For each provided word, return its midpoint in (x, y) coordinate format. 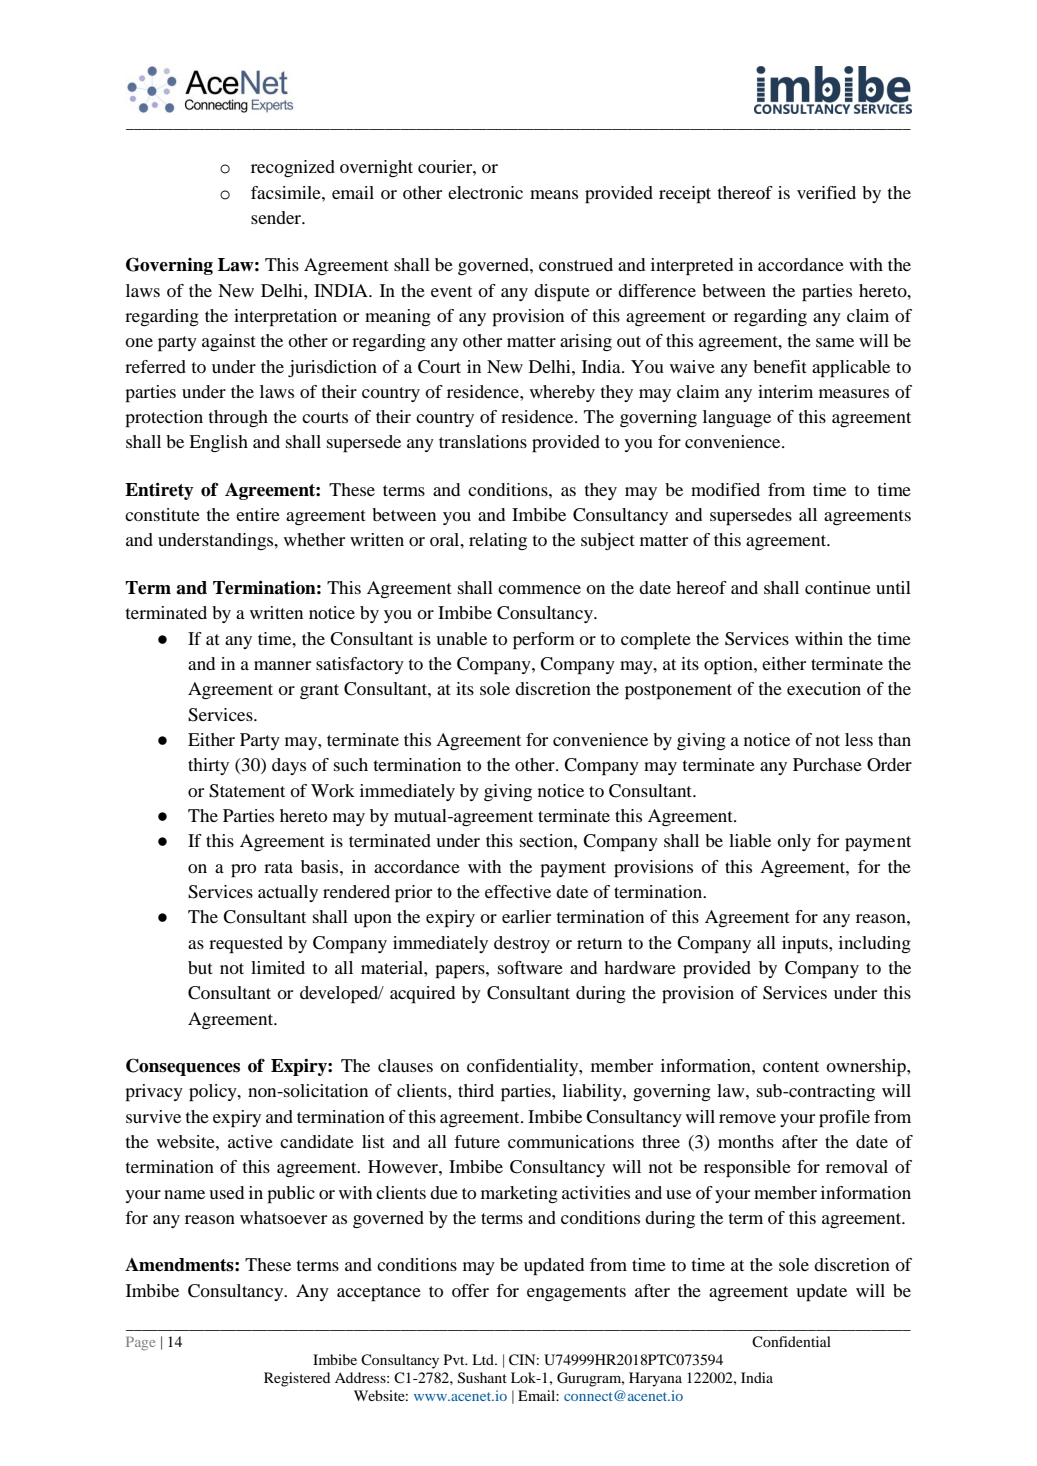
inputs (806, 945)
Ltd (484, 1359)
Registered (297, 1379)
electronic (485, 192)
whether (314, 539)
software (530, 967)
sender (277, 217)
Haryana (655, 1379)
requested (246, 945)
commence (539, 589)
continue (838, 587)
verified (826, 192)
